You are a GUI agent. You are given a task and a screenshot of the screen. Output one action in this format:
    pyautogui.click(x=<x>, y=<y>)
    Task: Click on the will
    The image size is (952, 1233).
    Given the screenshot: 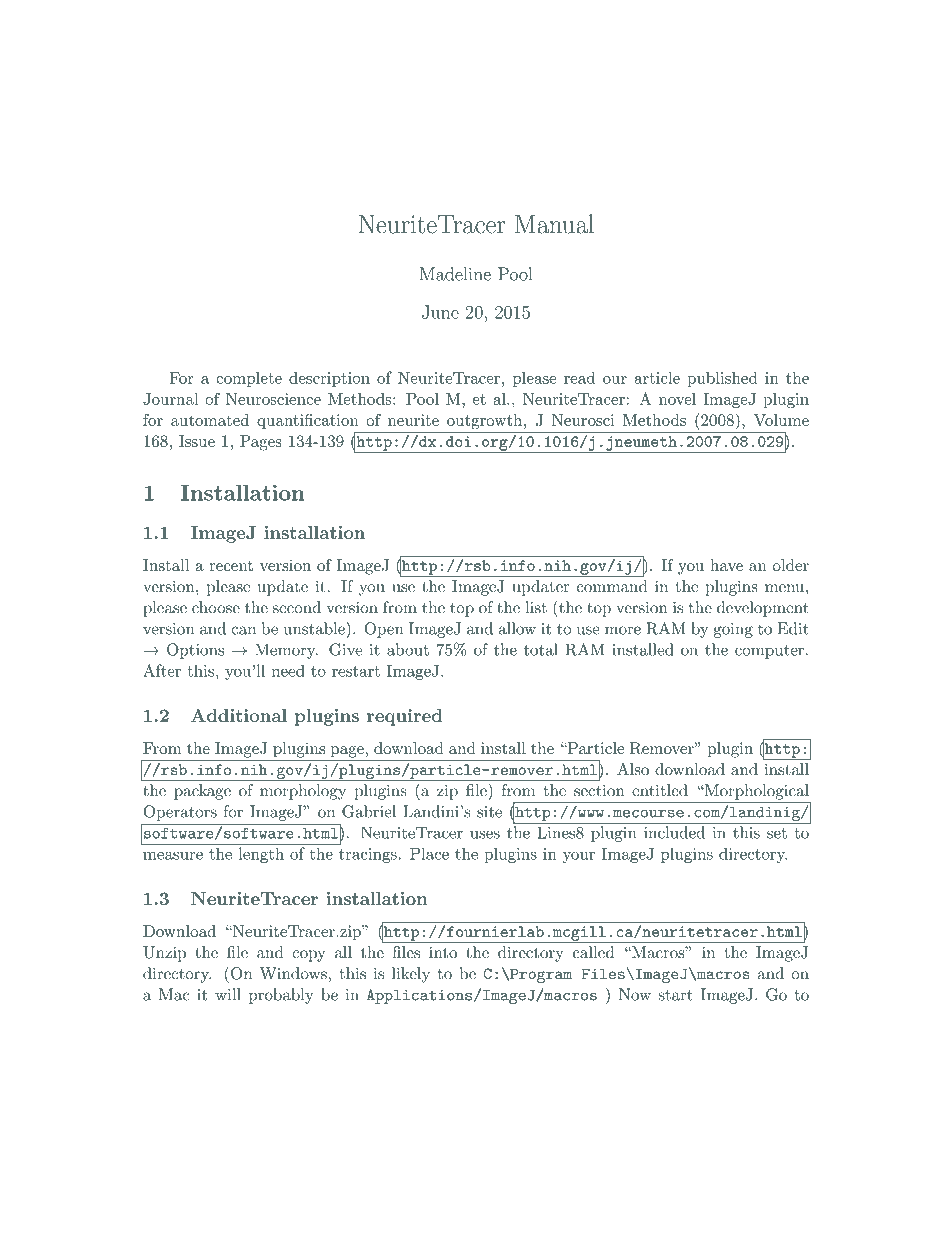 What is the action you would take?
    pyautogui.click(x=228, y=994)
